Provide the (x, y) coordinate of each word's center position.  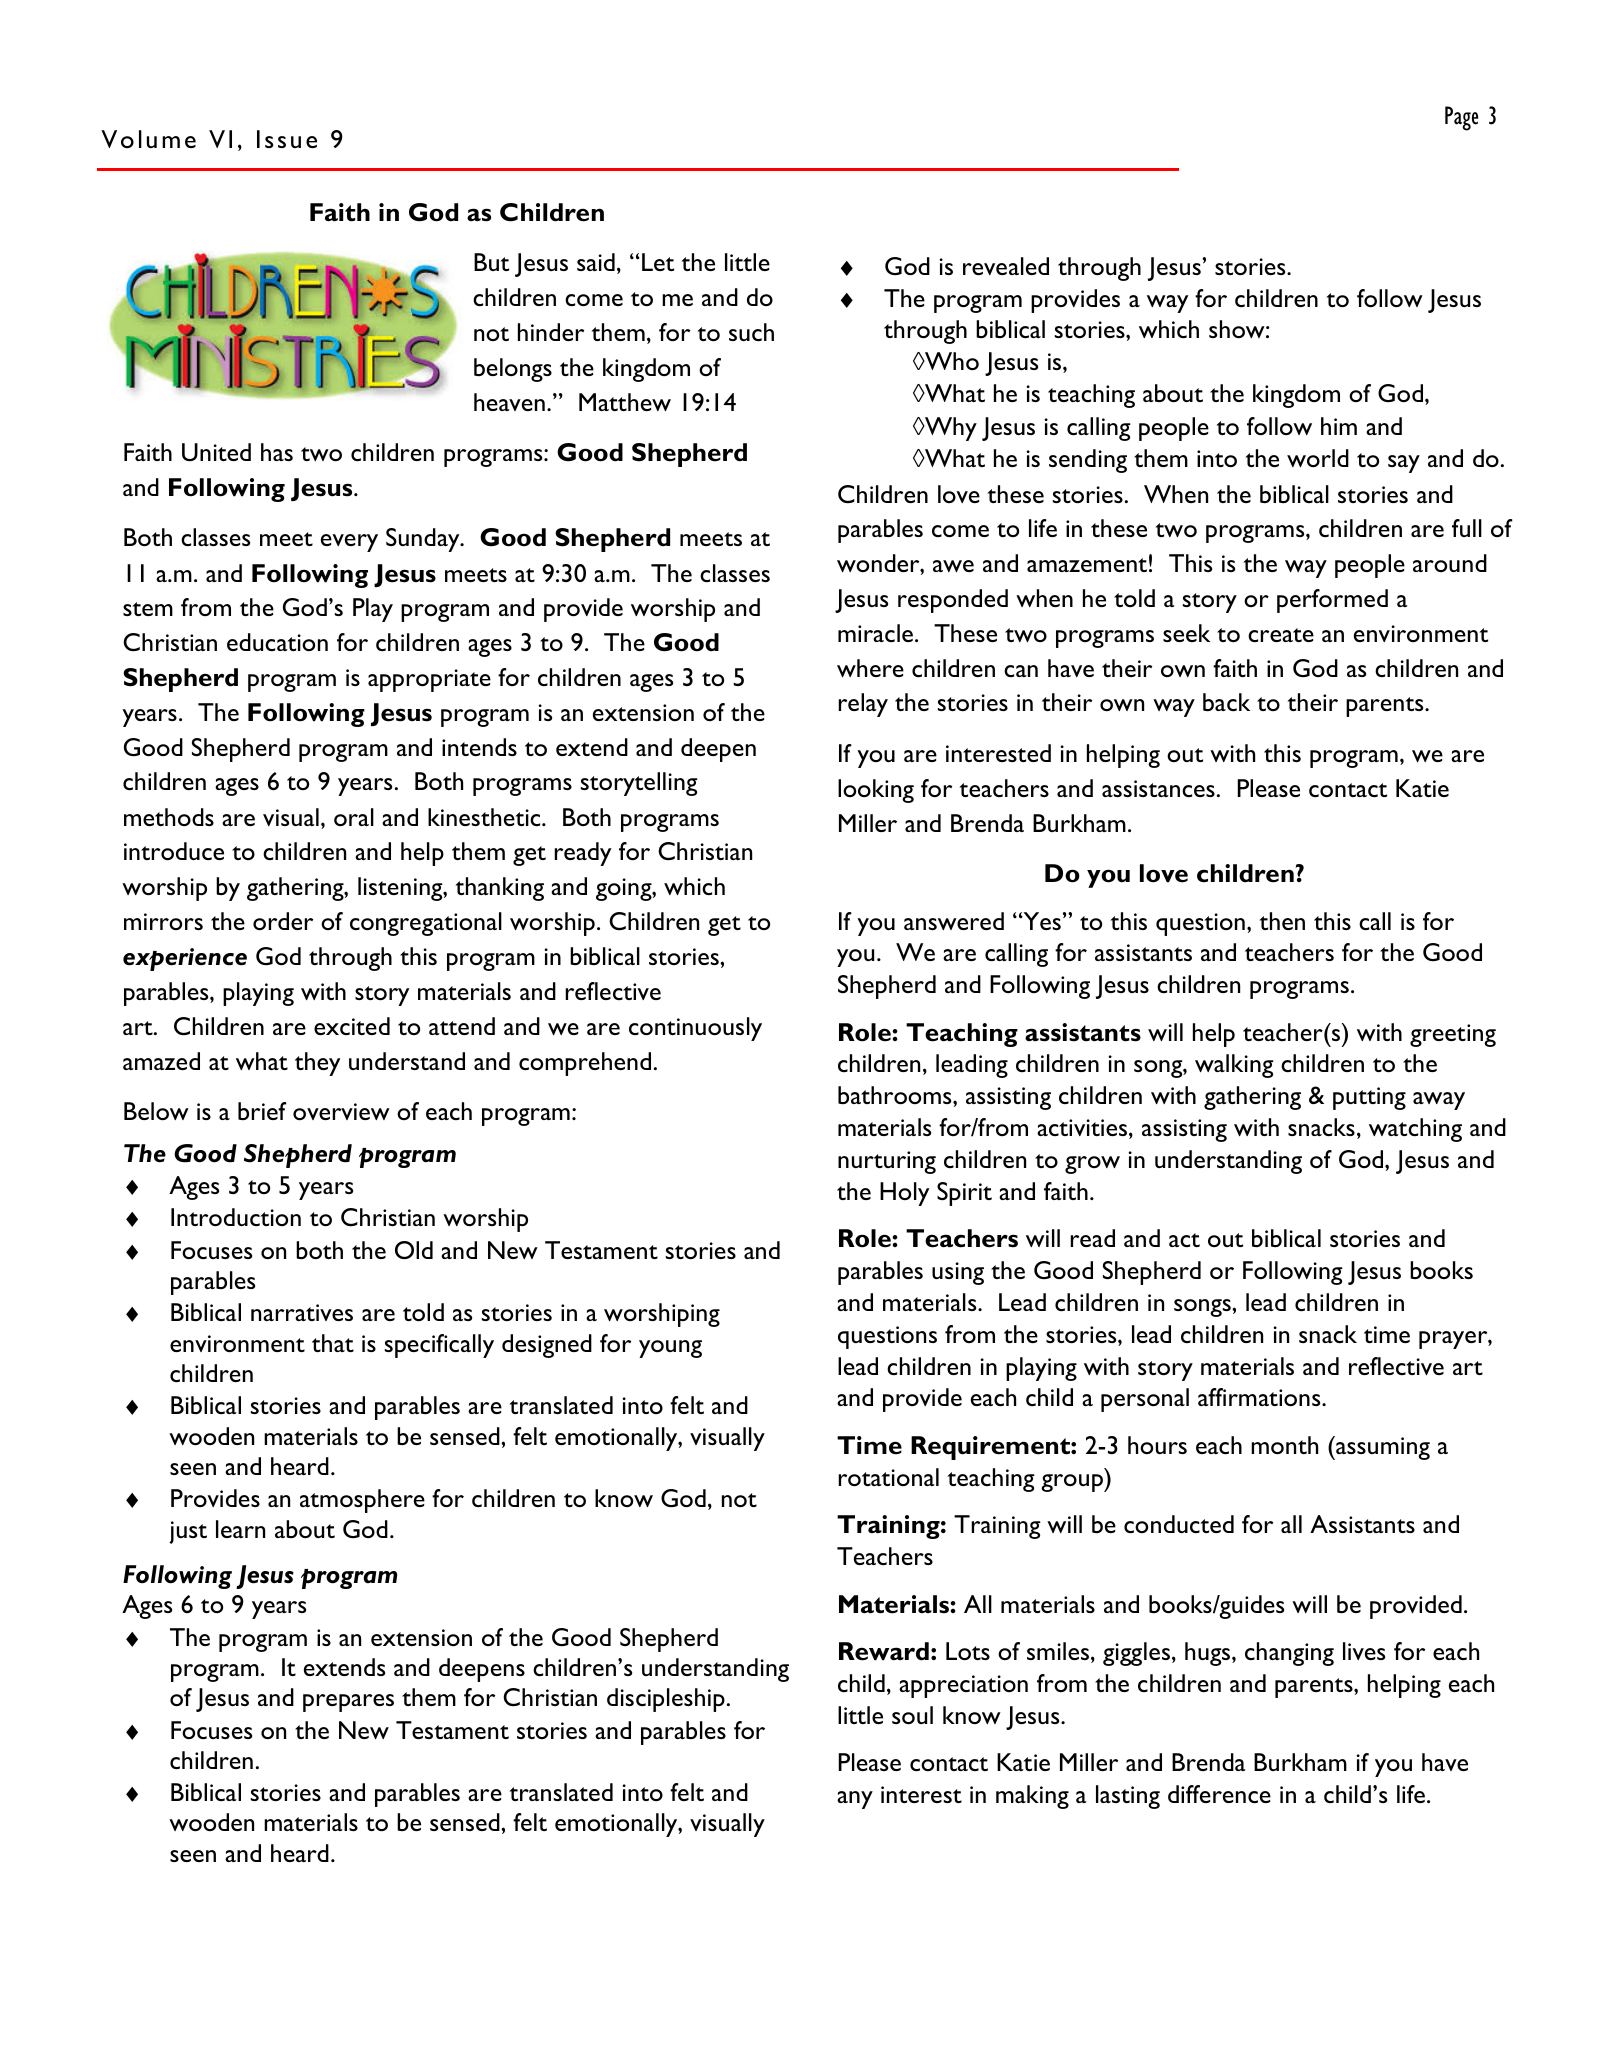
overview (341, 1111)
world (1318, 458)
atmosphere (362, 1501)
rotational (888, 1477)
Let (658, 262)
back (1226, 702)
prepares (348, 1703)
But (491, 262)
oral (354, 817)
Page (1461, 118)
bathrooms (896, 1095)
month (1284, 1445)
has (277, 452)
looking (876, 791)
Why (950, 429)
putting (1369, 1098)
